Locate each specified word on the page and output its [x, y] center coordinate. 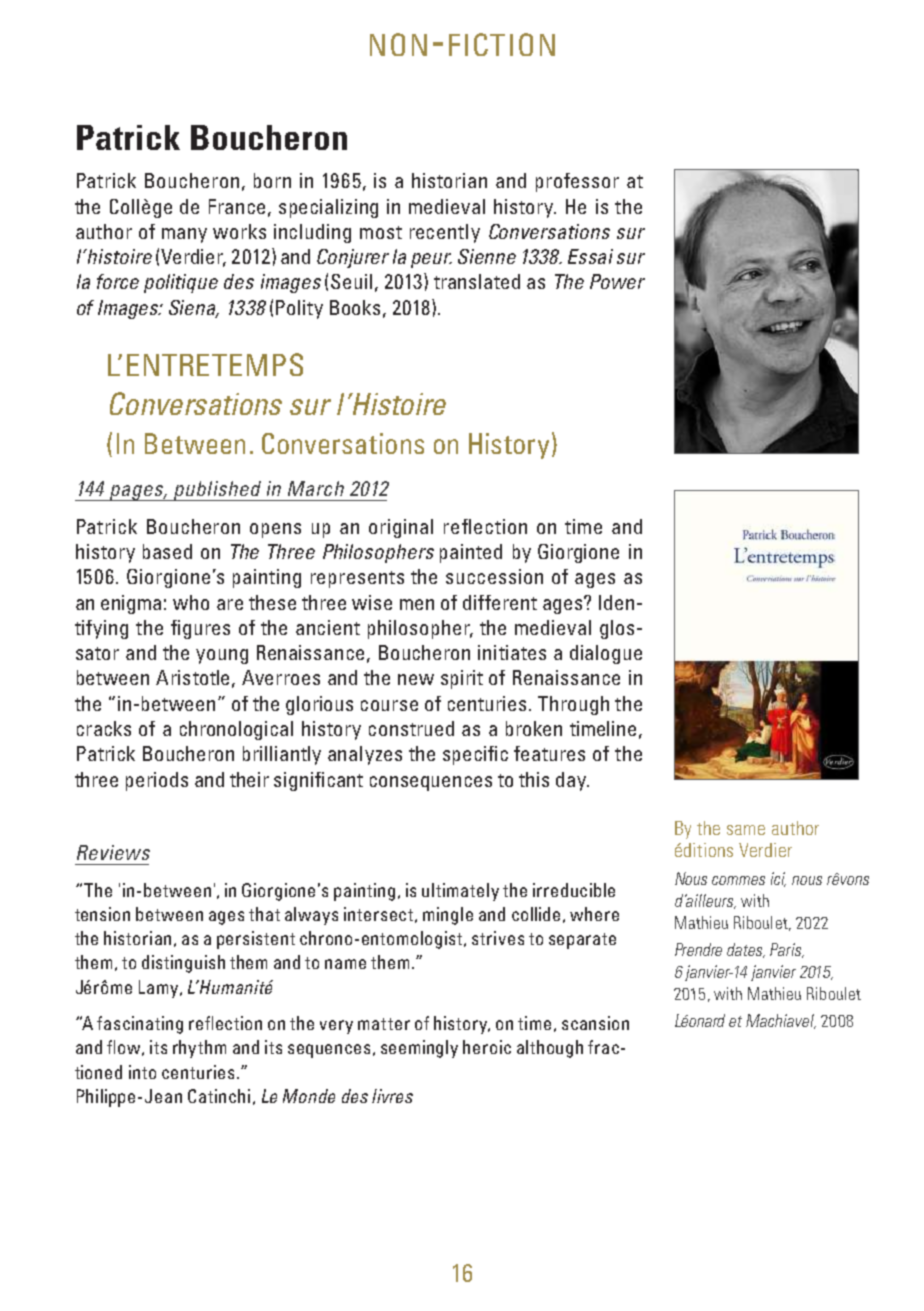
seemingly [419, 1049]
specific [475, 755]
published [217, 491]
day [572, 781]
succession [494, 576]
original [401, 528]
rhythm [199, 1049]
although [550, 1049]
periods [157, 781]
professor [577, 182]
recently [445, 233]
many [184, 235]
